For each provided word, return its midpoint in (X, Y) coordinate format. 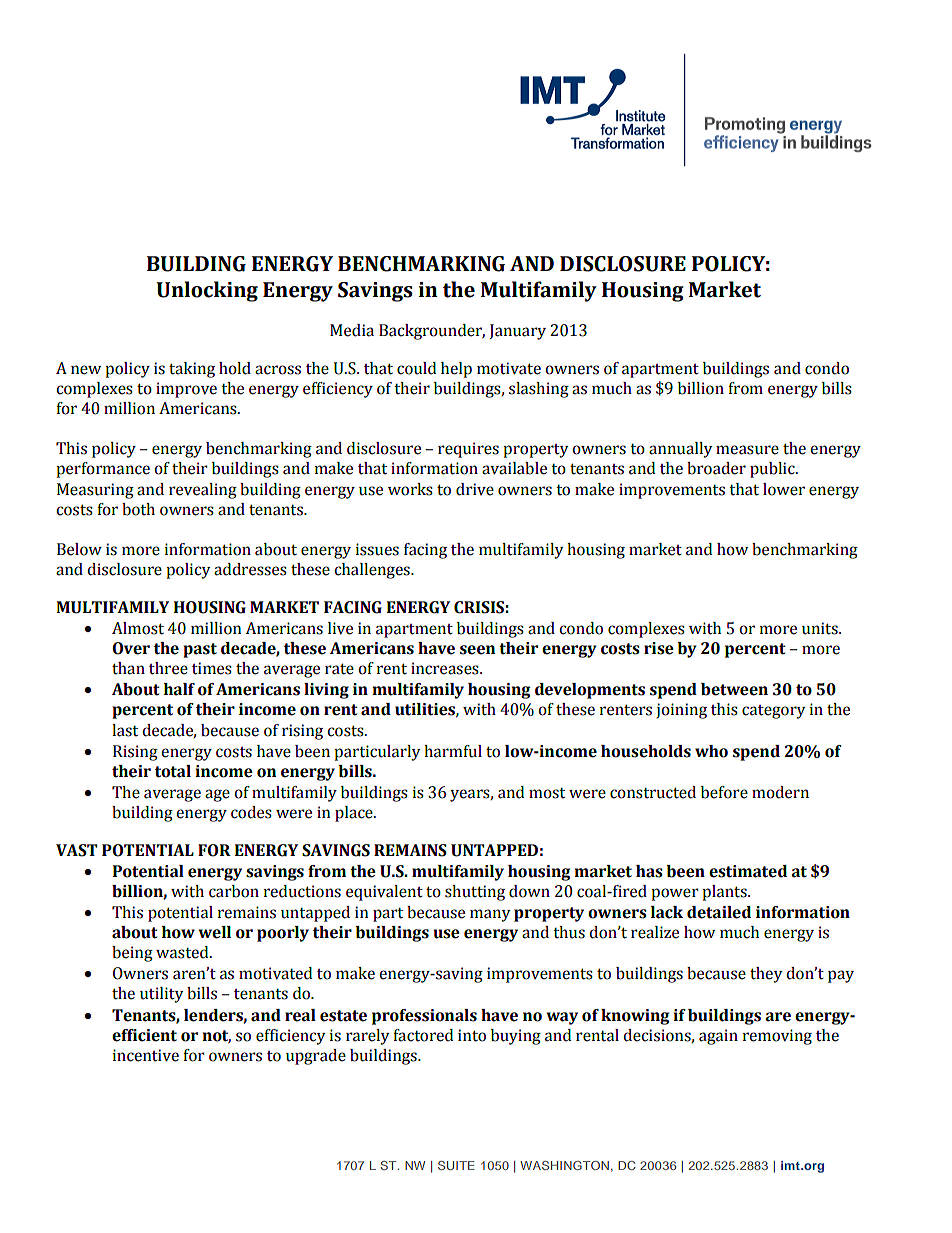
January (517, 332)
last (125, 730)
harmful (453, 751)
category (773, 712)
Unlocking (207, 291)
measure (747, 450)
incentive (146, 1055)
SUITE (456, 1165)
